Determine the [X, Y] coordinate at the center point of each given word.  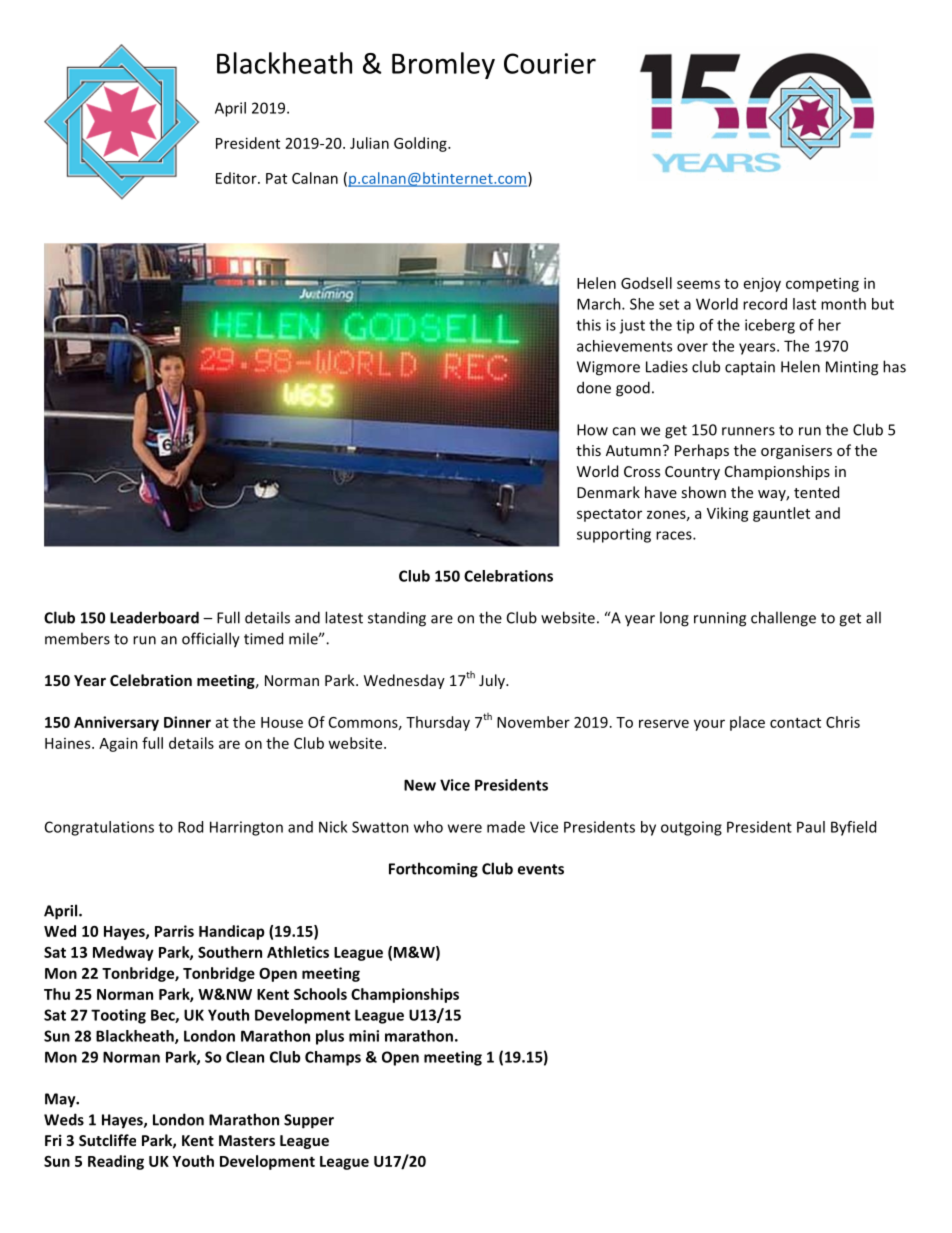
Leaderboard [154, 617]
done [594, 387]
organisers [796, 452]
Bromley [443, 65]
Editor [237, 178]
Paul [811, 827]
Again [118, 744]
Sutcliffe [107, 1140]
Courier [550, 63]
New [420, 785]
